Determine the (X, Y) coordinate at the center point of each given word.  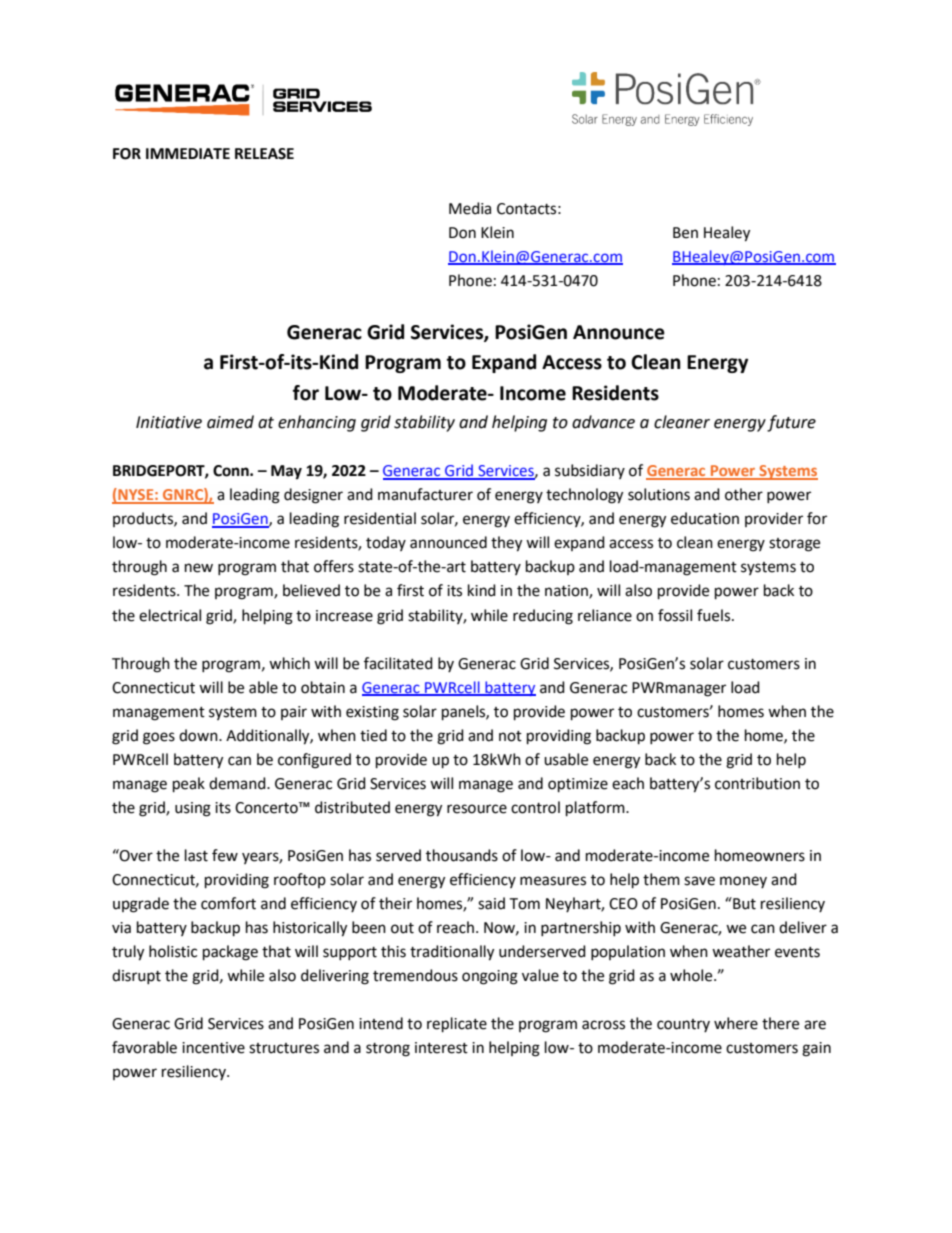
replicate (457, 1025)
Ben (685, 233)
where (736, 1023)
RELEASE (264, 154)
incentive (213, 1048)
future (791, 423)
